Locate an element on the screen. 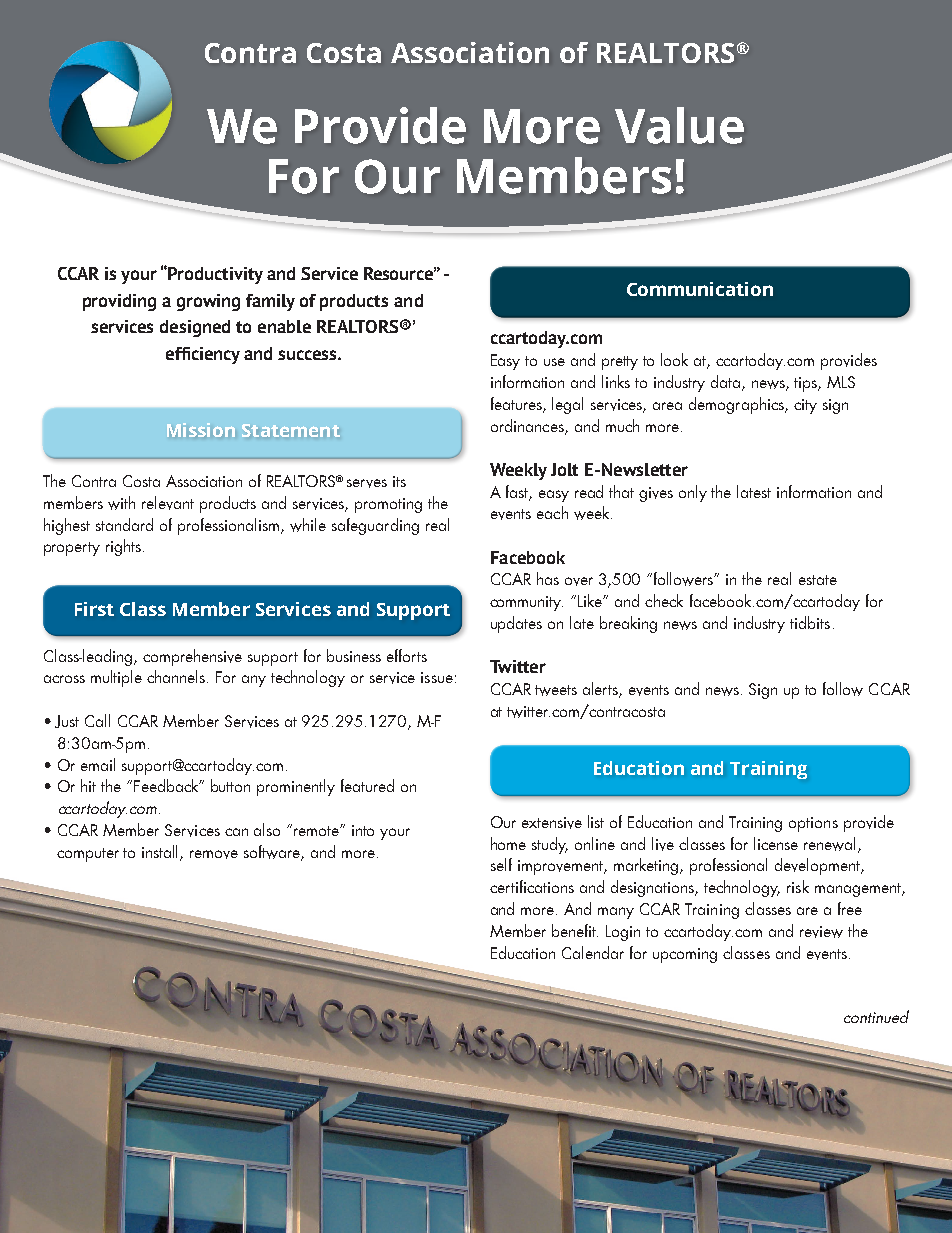 Image resolution: width=952 pixels, height=1233 pixels. efficiency is located at coordinates (203, 355).
